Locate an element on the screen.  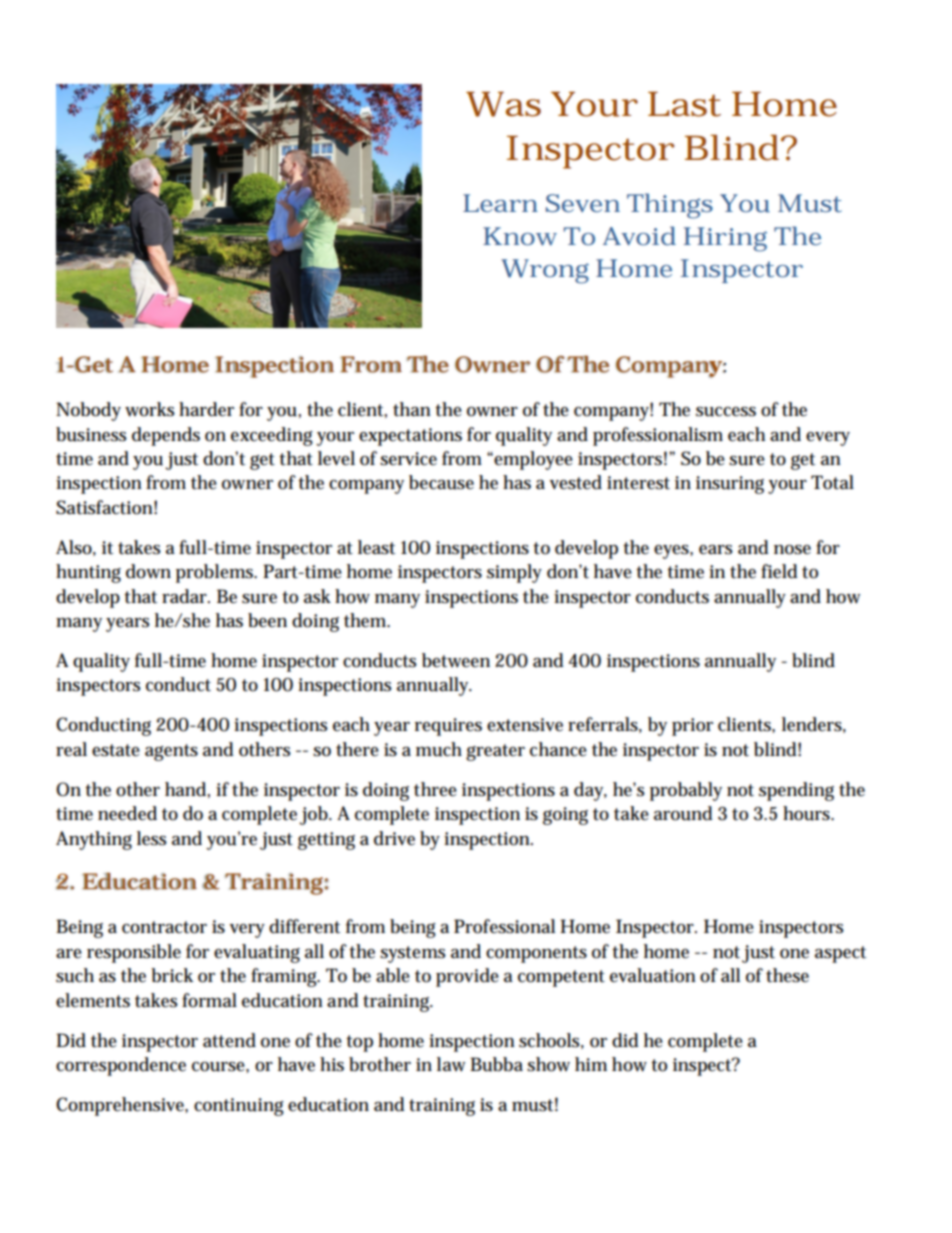
insuring is located at coordinates (730, 485).
